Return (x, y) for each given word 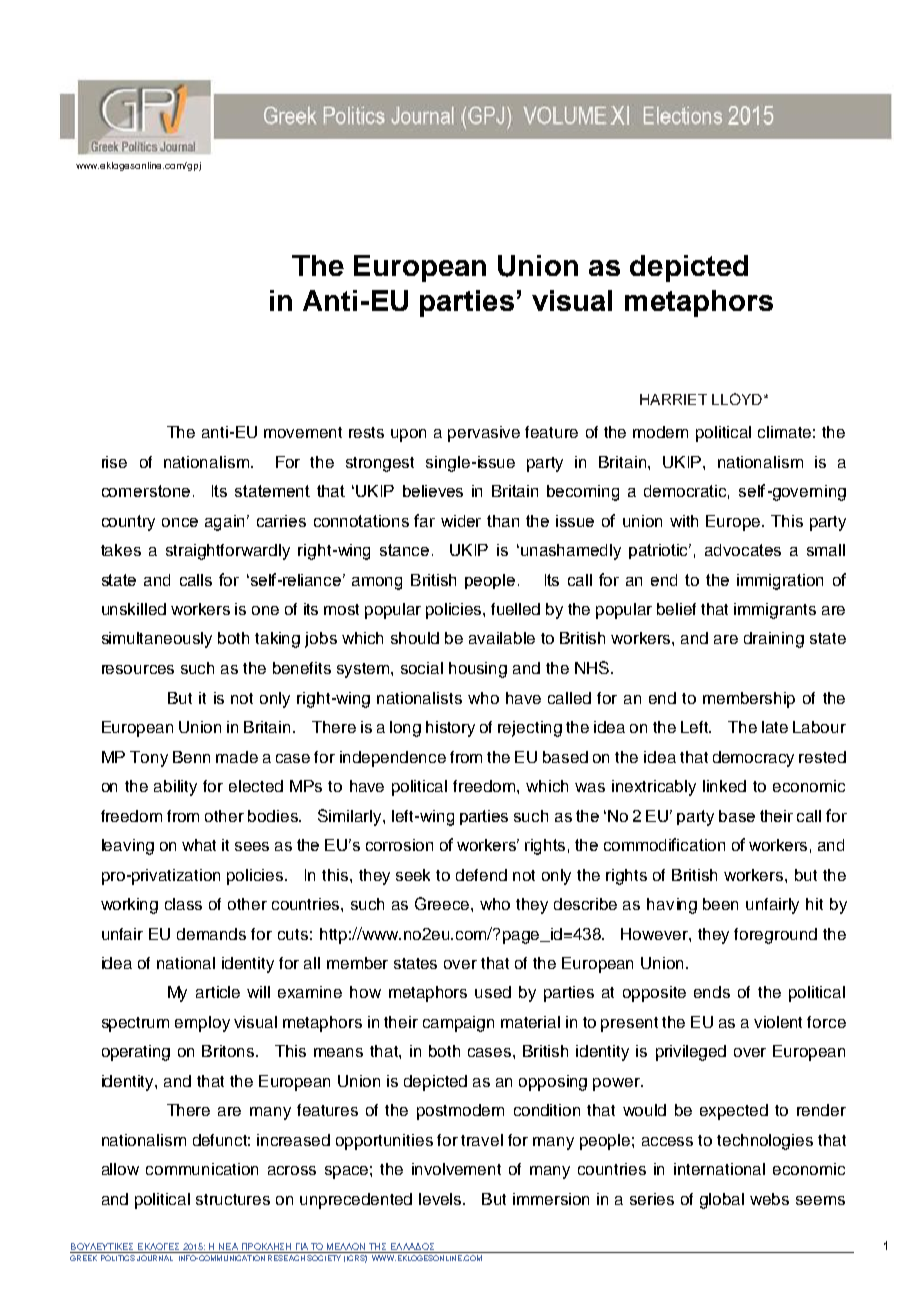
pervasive (484, 434)
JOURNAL (155, 1258)
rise (114, 462)
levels (442, 1199)
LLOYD (737, 399)
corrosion (399, 845)
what (199, 845)
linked (724, 786)
